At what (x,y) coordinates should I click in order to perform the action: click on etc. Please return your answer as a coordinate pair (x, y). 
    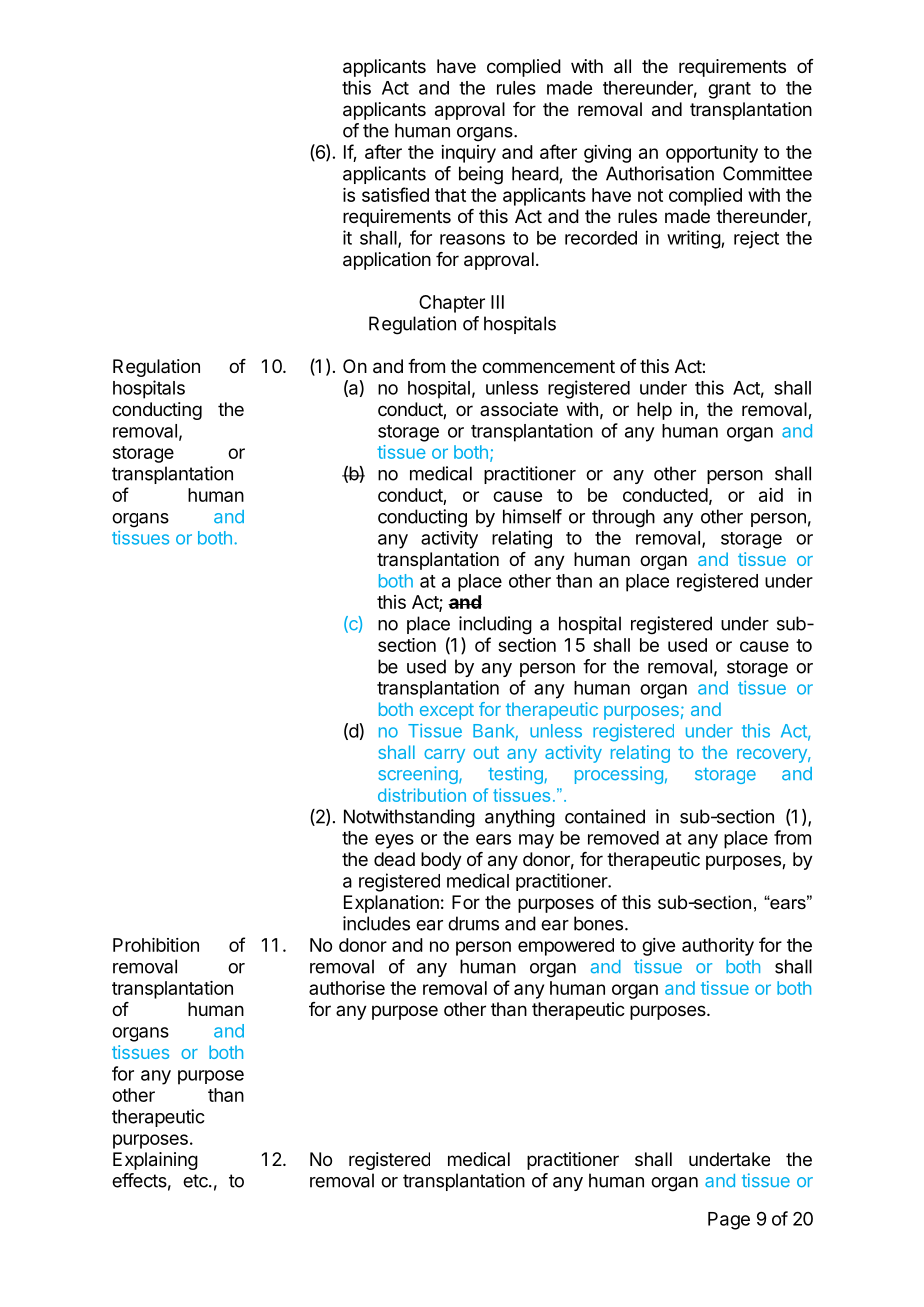
    Looking at the image, I should click on (196, 1181).
